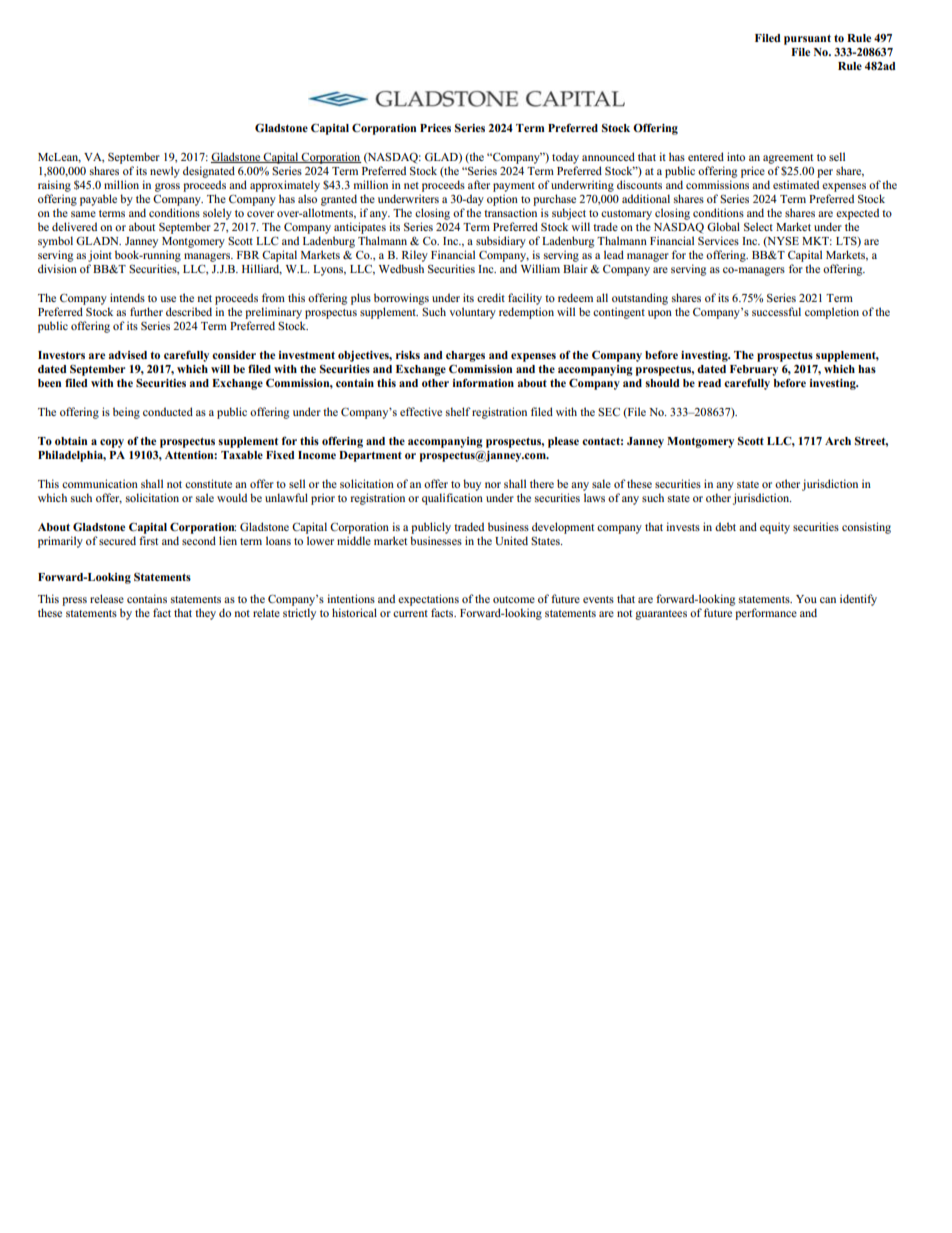  I want to click on expectations, so click(428, 600).
